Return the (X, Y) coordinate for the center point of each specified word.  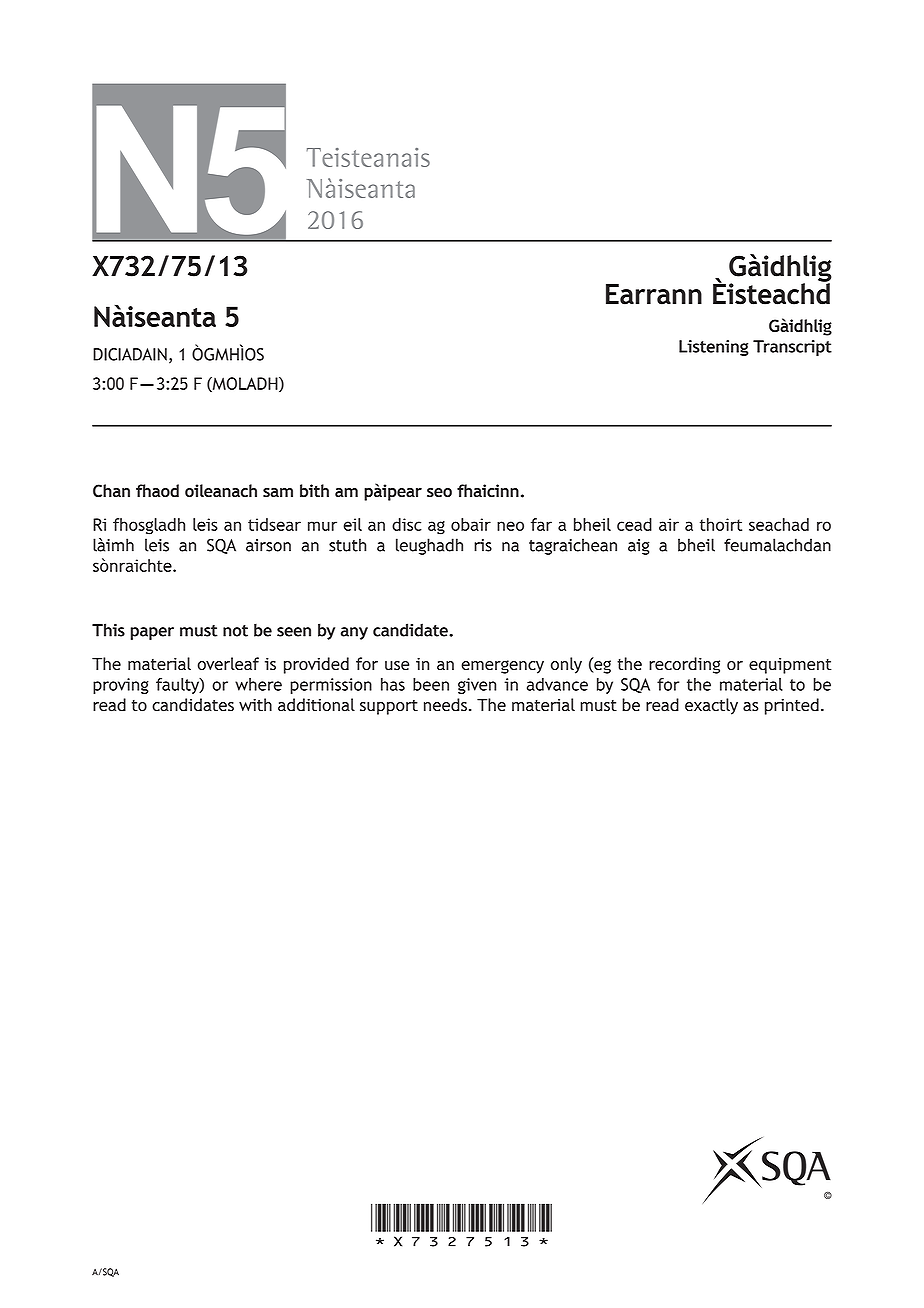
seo (439, 492)
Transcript (792, 348)
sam (278, 493)
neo (510, 526)
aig (639, 547)
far (541, 524)
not (235, 631)
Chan (111, 491)
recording (684, 665)
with (255, 705)
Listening (714, 348)
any (354, 633)
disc (407, 524)
